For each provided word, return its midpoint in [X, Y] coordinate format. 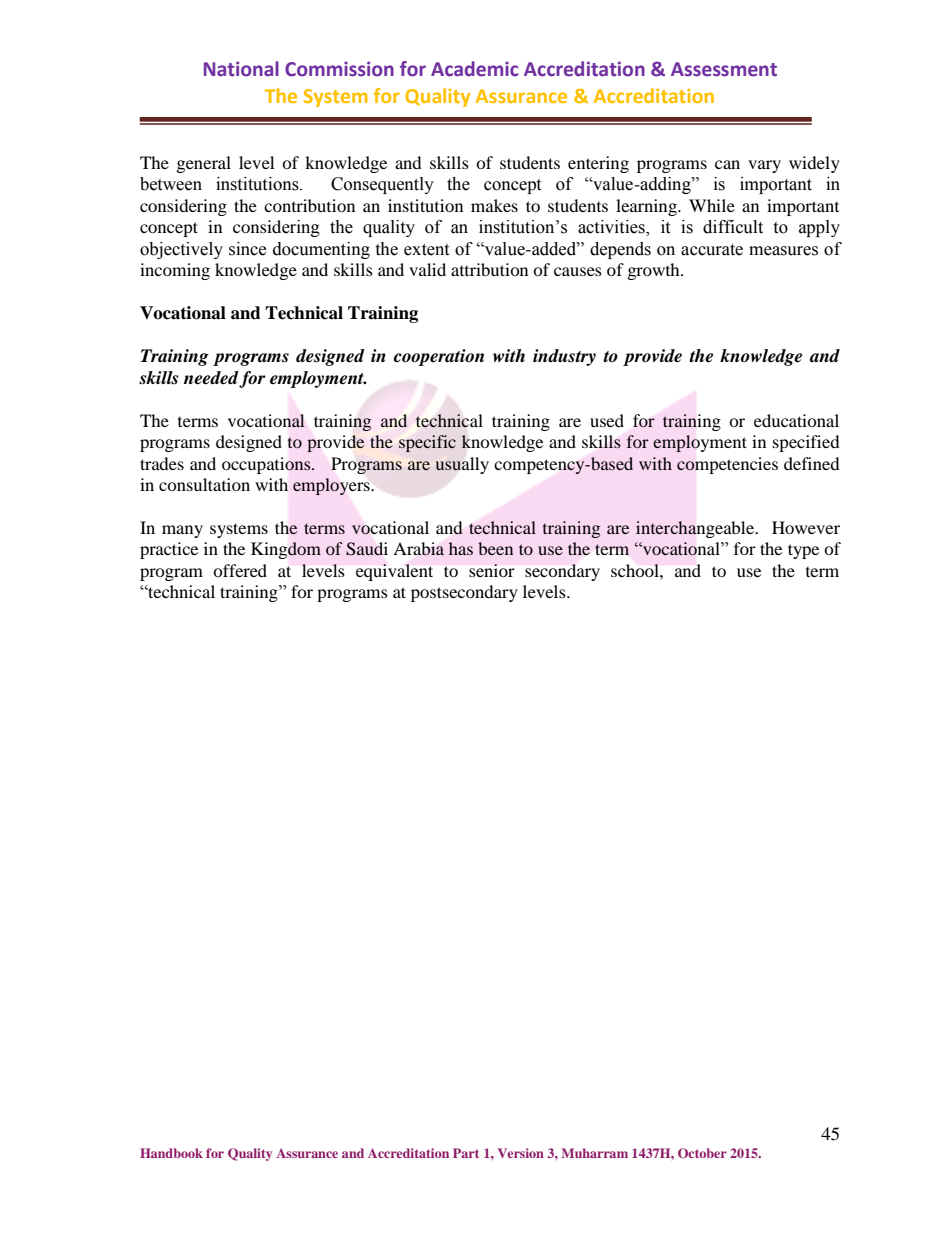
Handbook [171, 1153]
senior [492, 570]
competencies [727, 465]
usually [462, 465]
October [702, 1153]
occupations [267, 465]
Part [466, 1153]
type [803, 551]
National [241, 69]
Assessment [724, 69]
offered [240, 570]
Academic [474, 69]
